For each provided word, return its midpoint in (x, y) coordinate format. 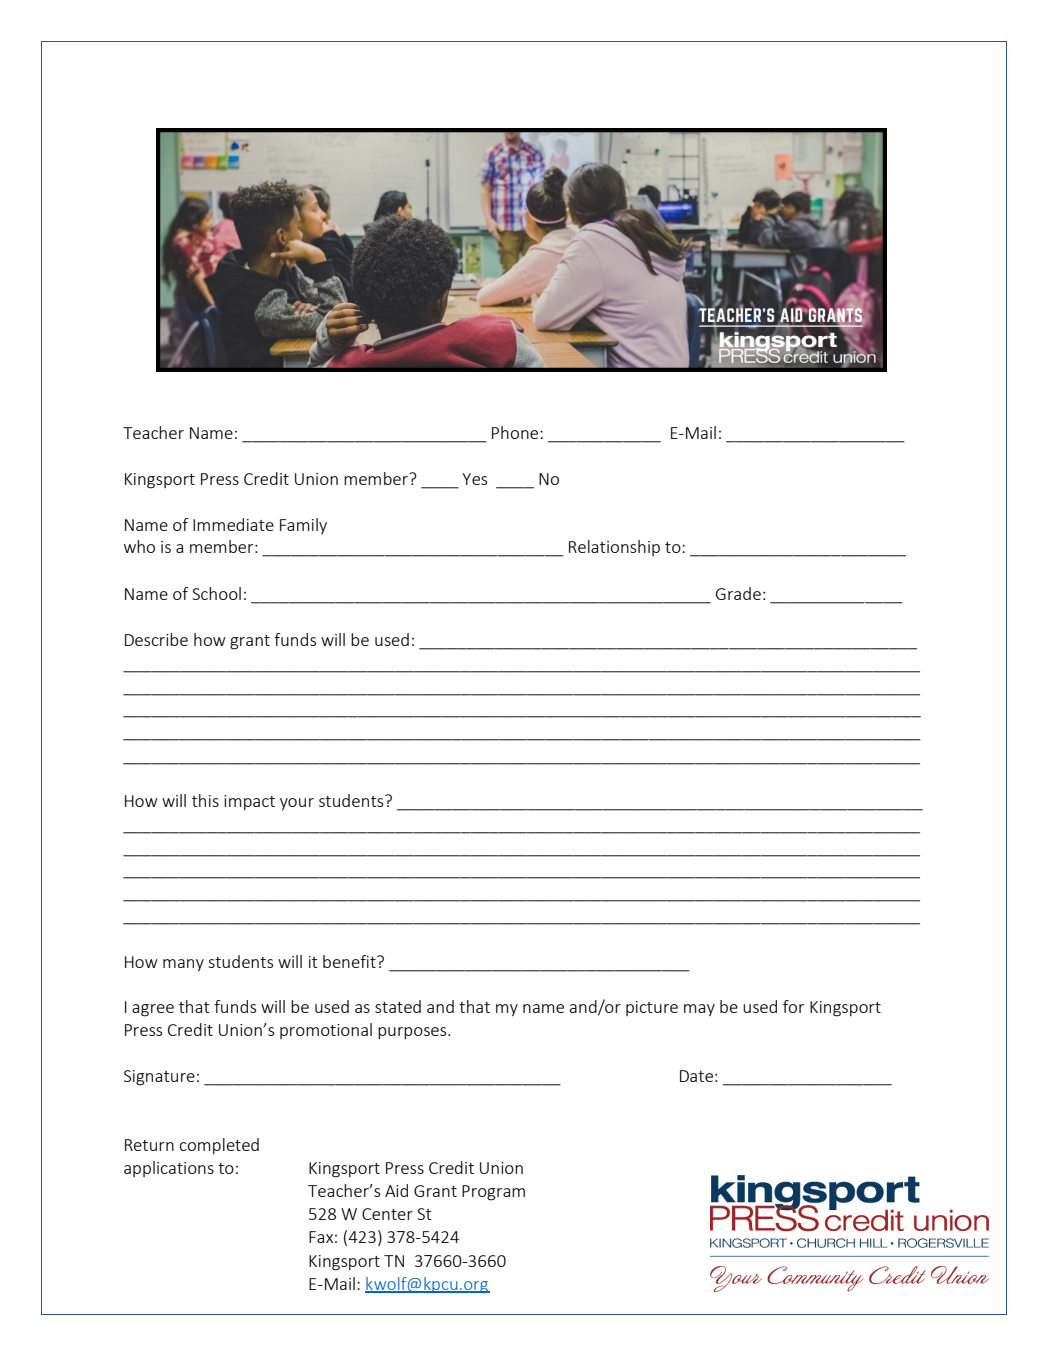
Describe (156, 639)
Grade (738, 593)
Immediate (233, 524)
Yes (474, 479)
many (183, 965)
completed (219, 1146)
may (699, 1010)
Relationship (614, 548)
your (297, 804)
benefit (350, 961)
